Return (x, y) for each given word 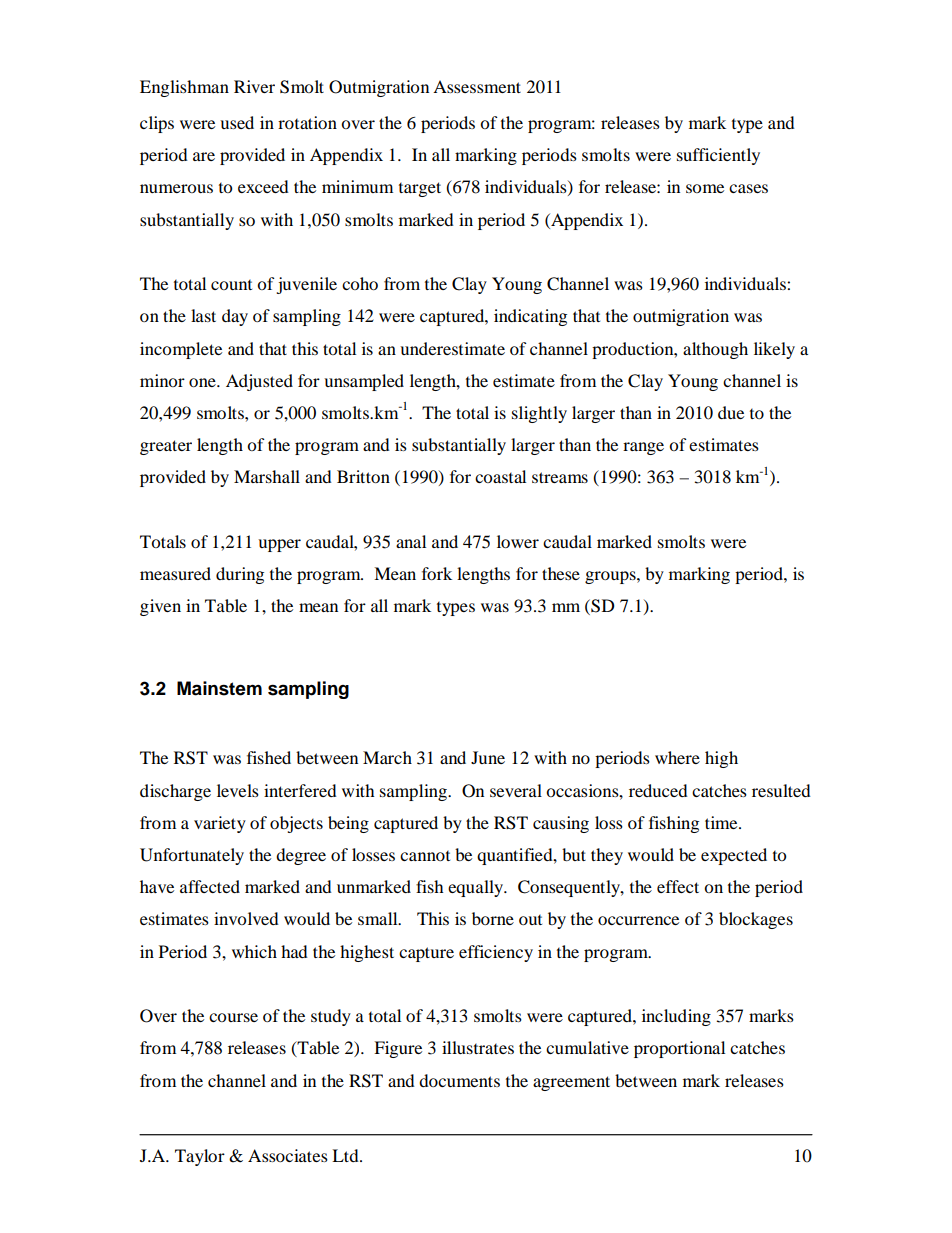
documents (459, 1080)
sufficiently (718, 156)
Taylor (200, 1157)
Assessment (477, 86)
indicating (530, 317)
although (715, 350)
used (237, 122)
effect (678, 886)
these (561, 573)
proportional (679, 1049)
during (240, 575)
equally (477, 888)
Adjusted (259, 382)
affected (210, 886)
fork (437, 573)
